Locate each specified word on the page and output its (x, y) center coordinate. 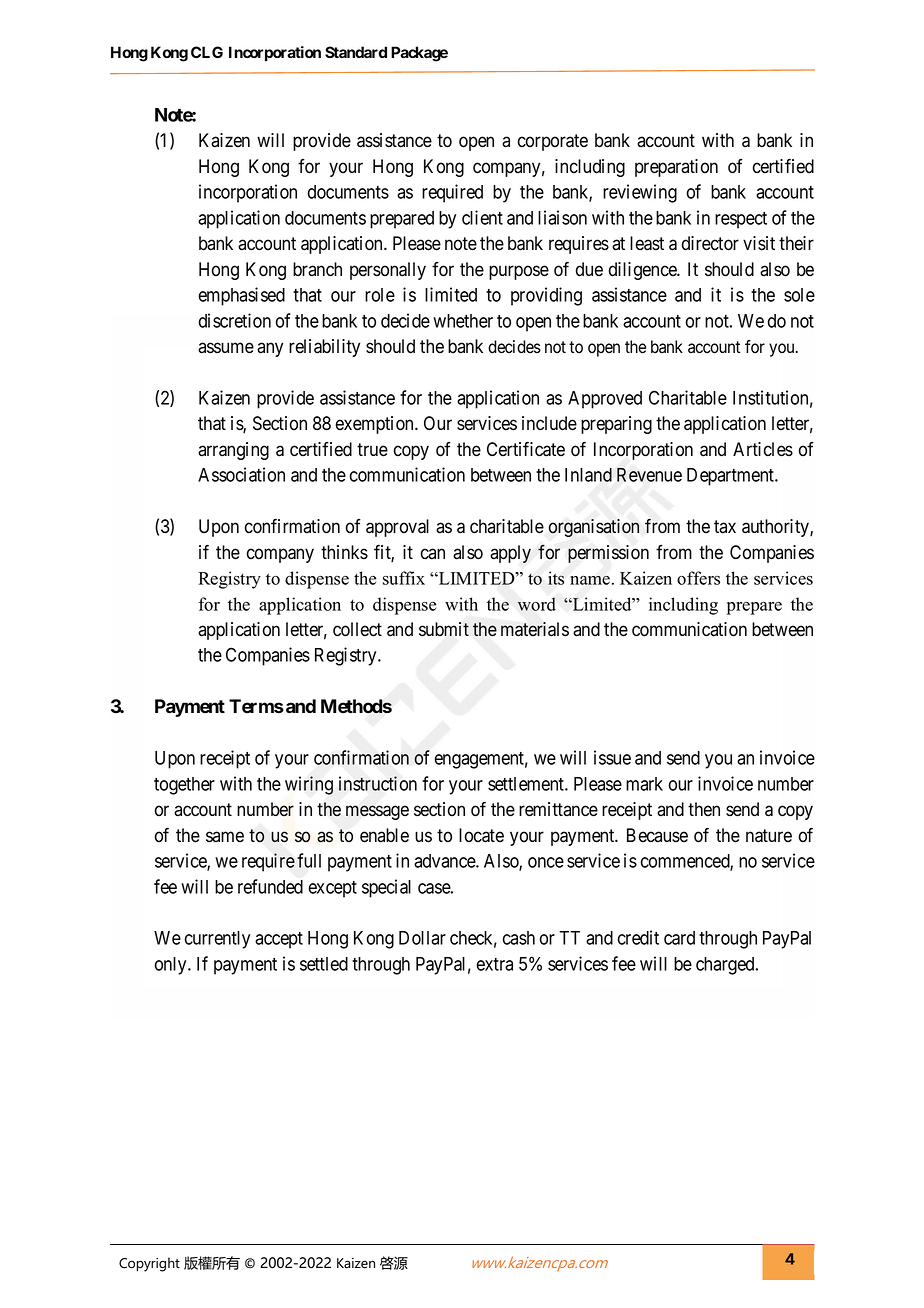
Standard (356, 52)
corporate (553, 142)
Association (241, 474)
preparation (676, 168)
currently (217, 940)
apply (510, 554)
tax (725, 527)
